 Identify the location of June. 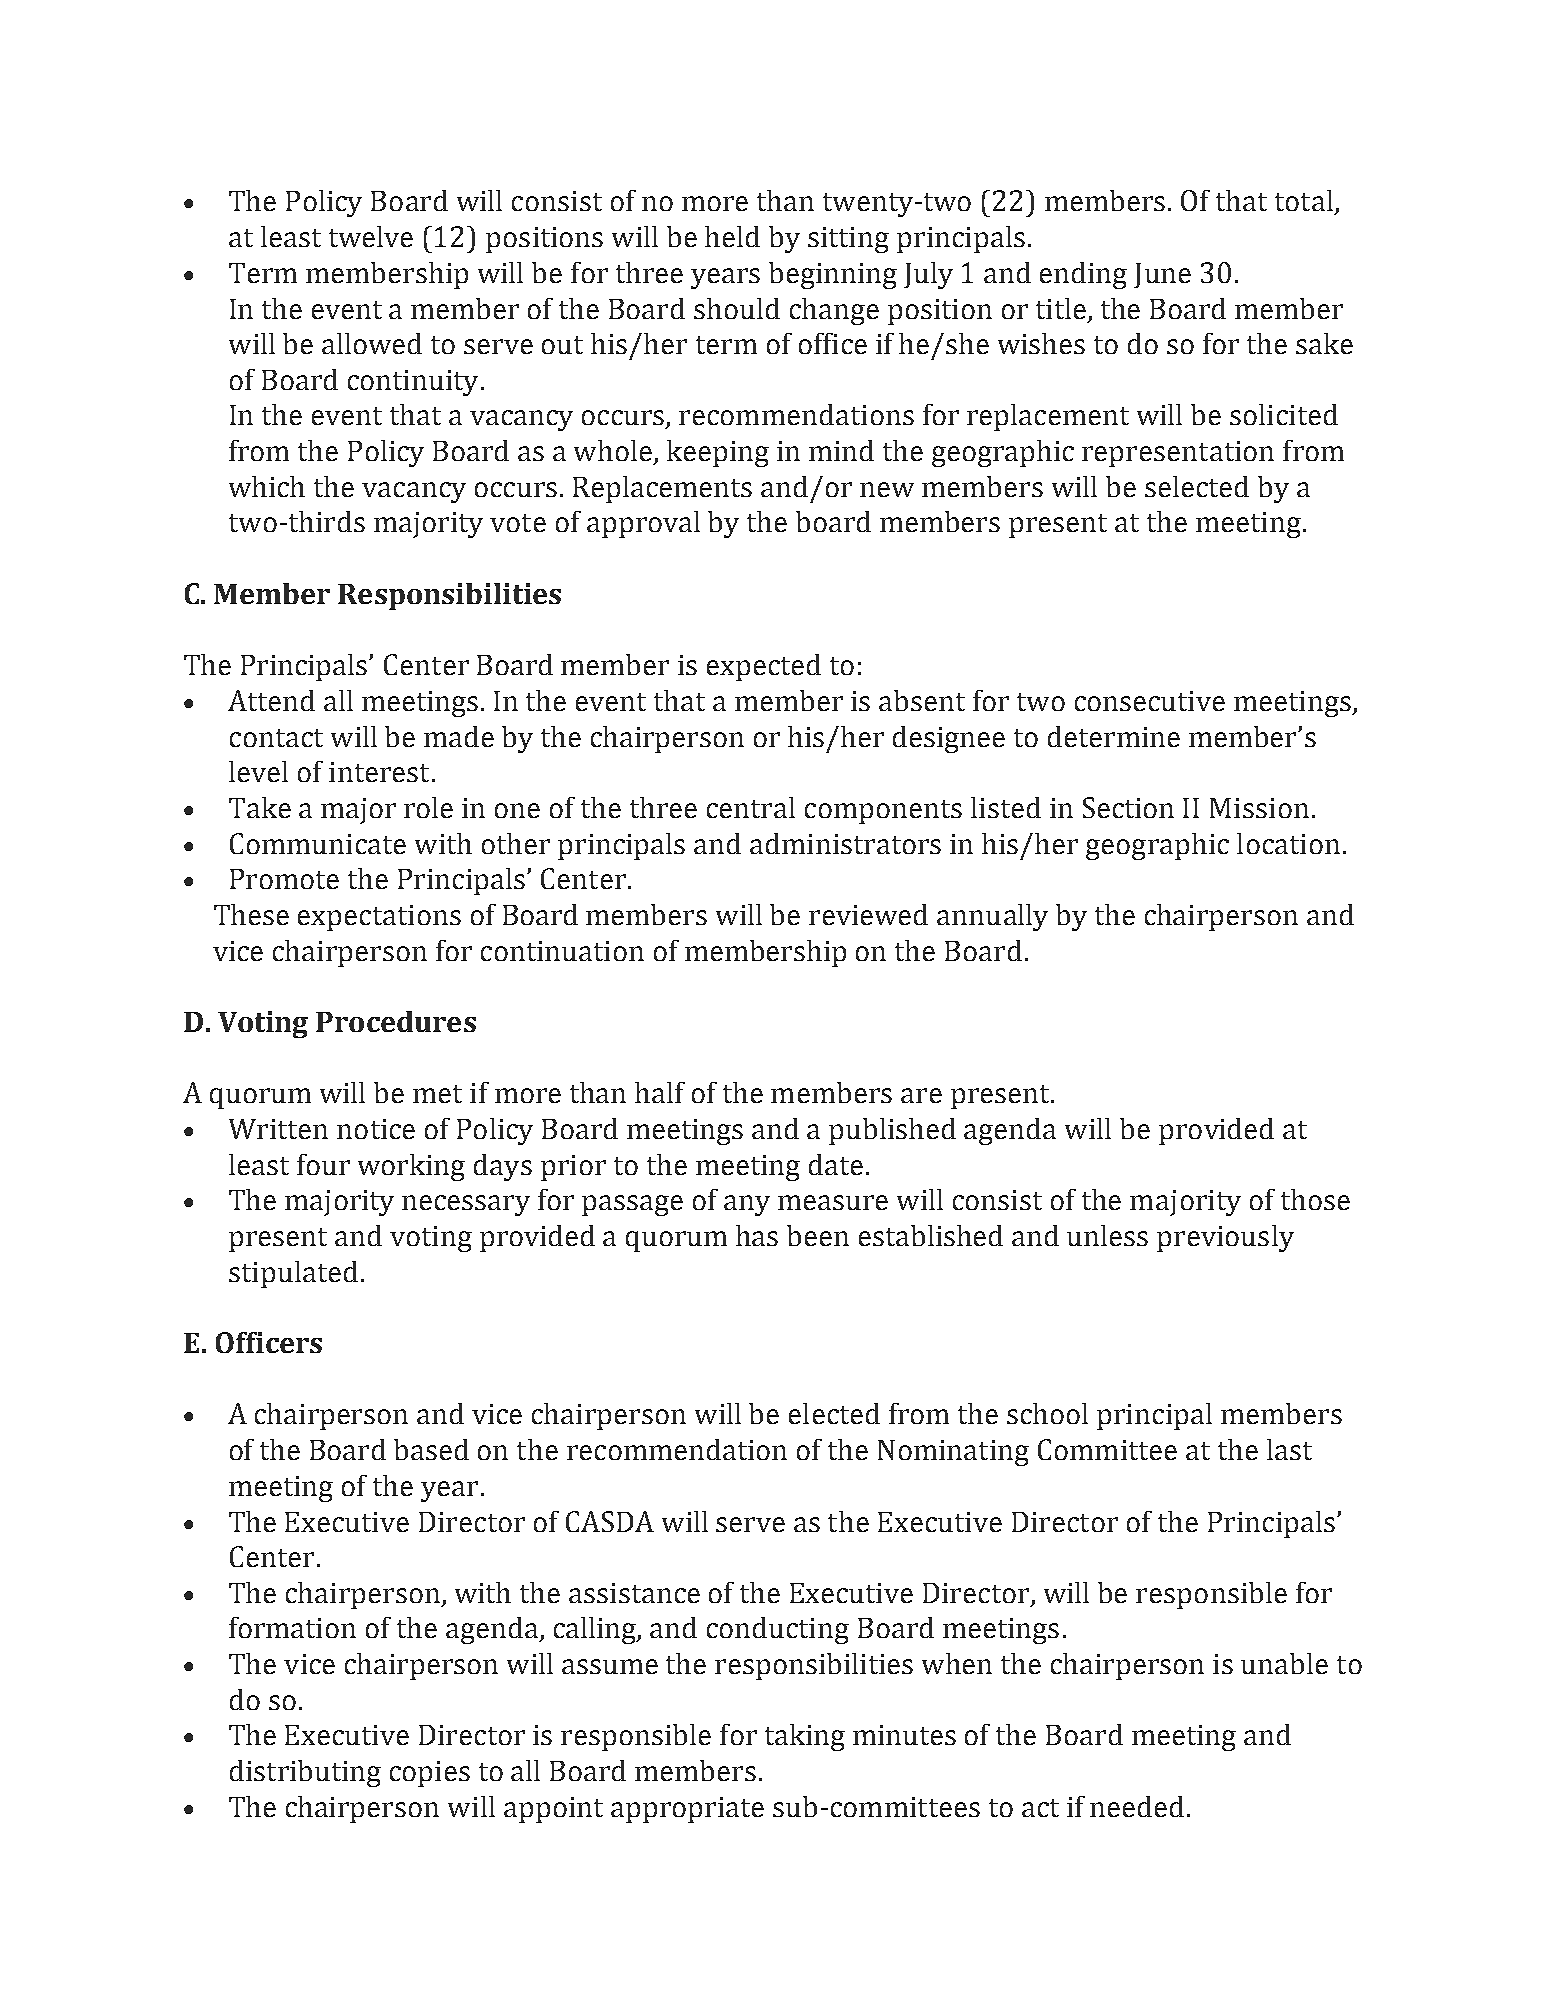
(1162, 275).
